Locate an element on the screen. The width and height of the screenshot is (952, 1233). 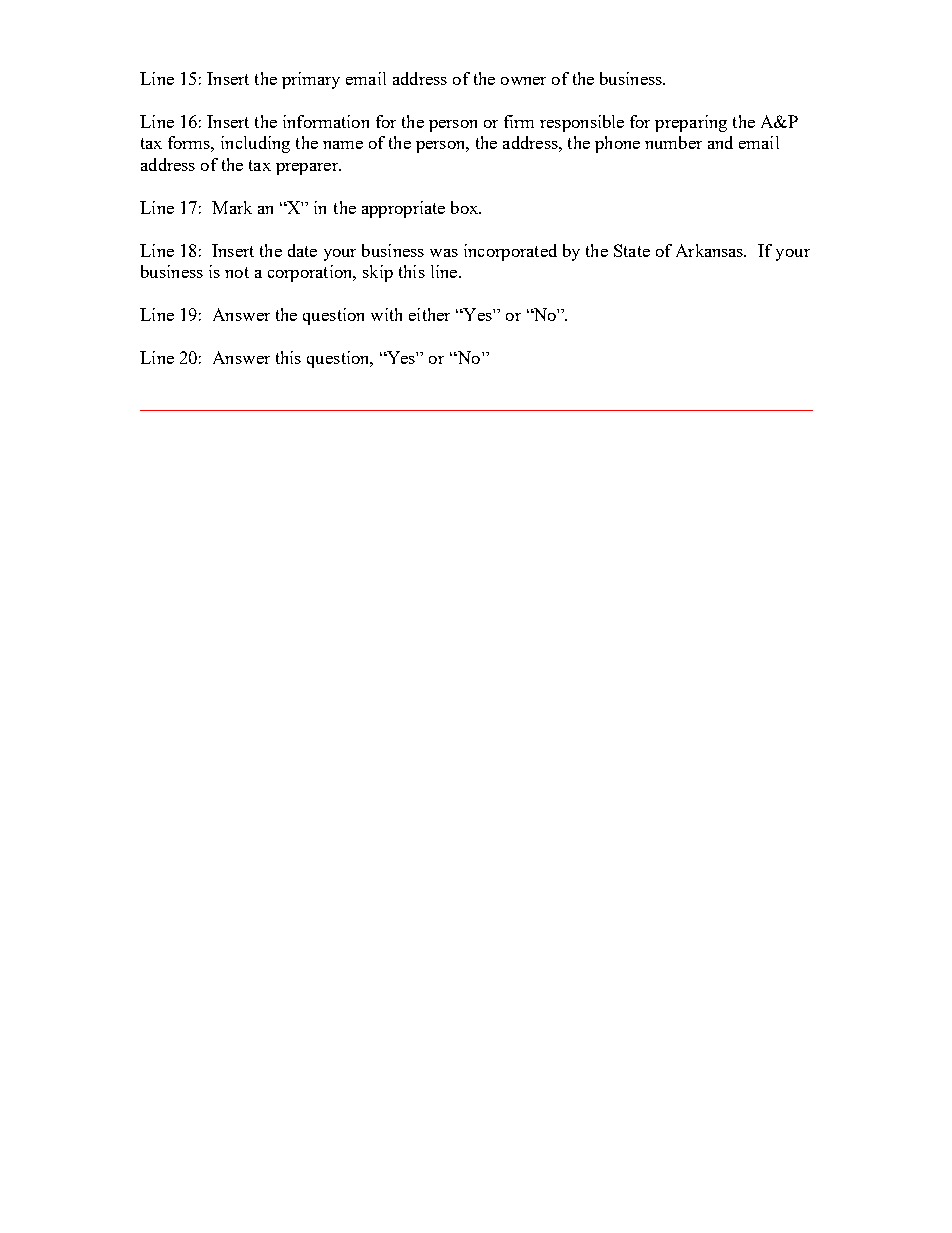
preparing is located at coordinates (691, 123).
